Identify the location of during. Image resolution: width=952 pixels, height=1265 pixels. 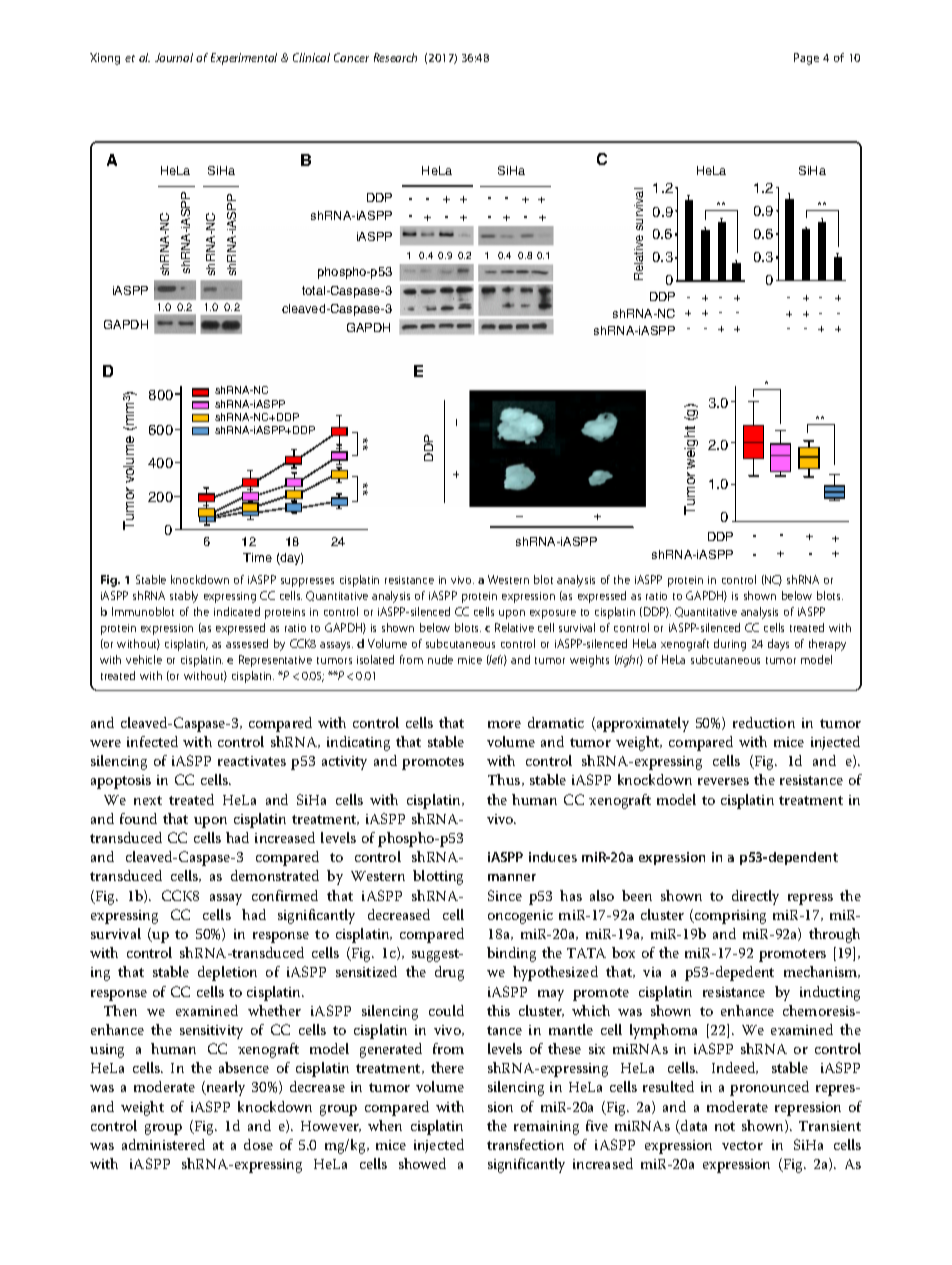
(730, 645).
